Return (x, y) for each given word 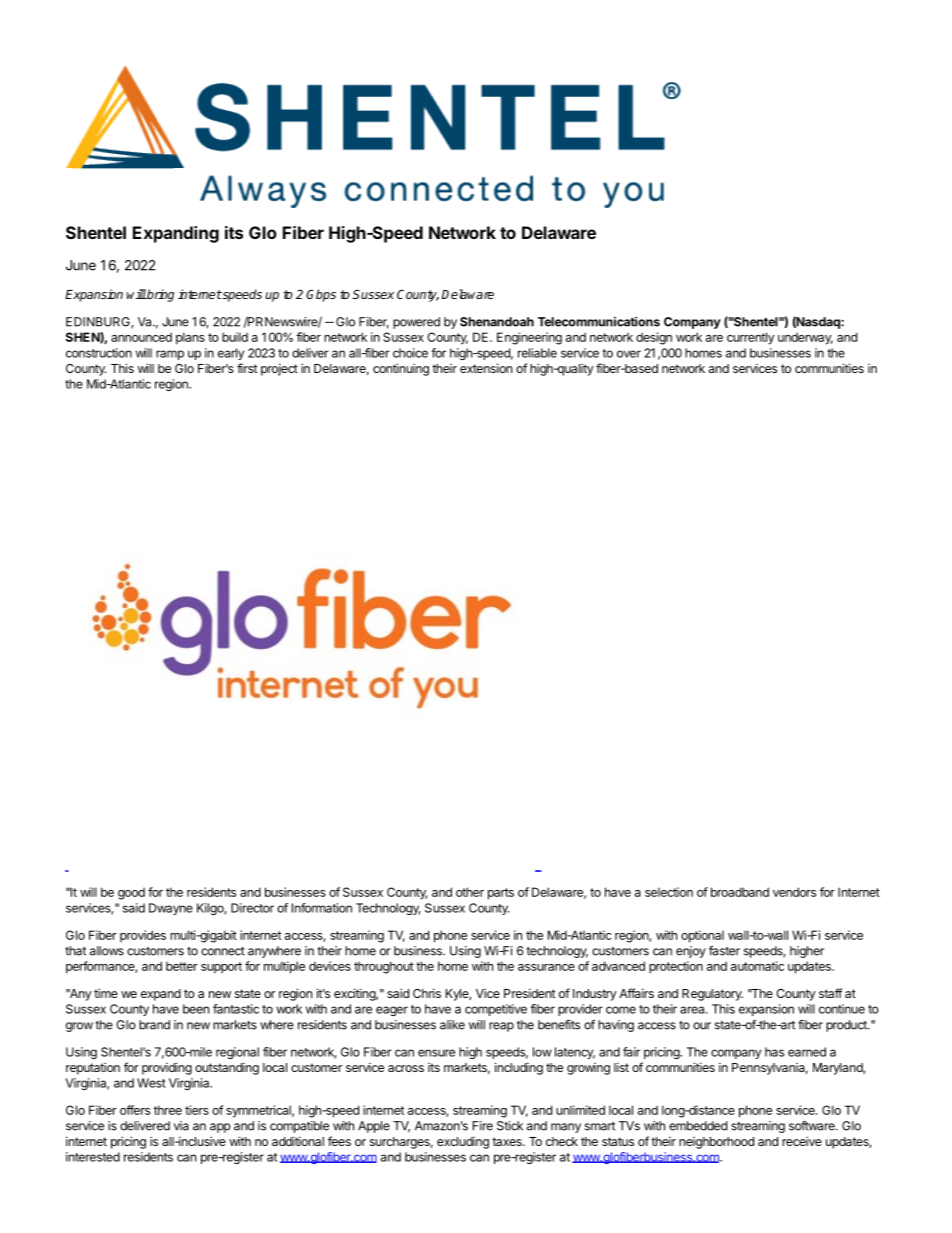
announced (141, 337)
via (181, 1126)
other (470, 892)
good (131, 893)
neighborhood (716, 1143)
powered (416, 323)
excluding (463, 1143)
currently (751, 338)
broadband (740, 892)
